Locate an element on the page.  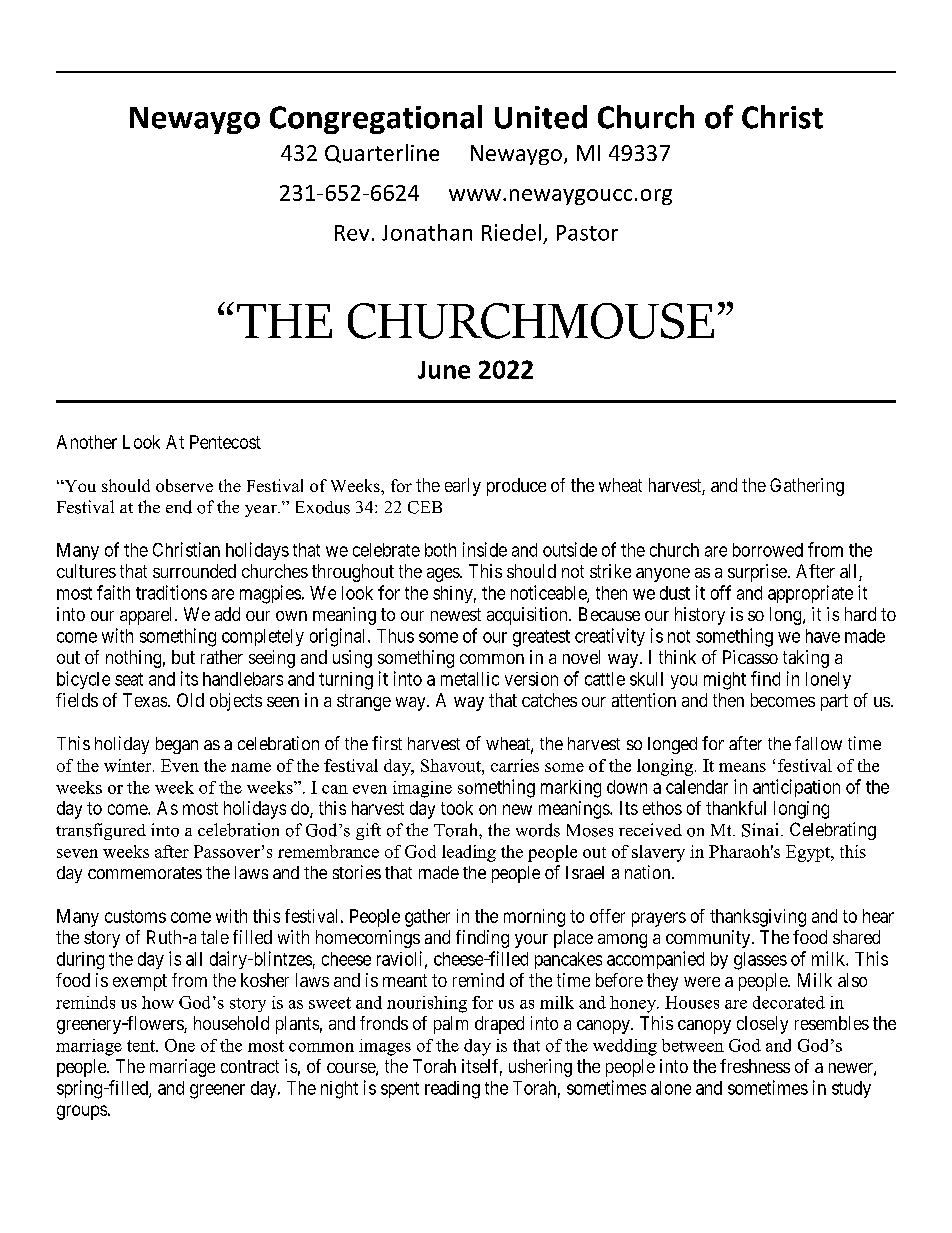
Pastor is located at coordinates (587, 233).
